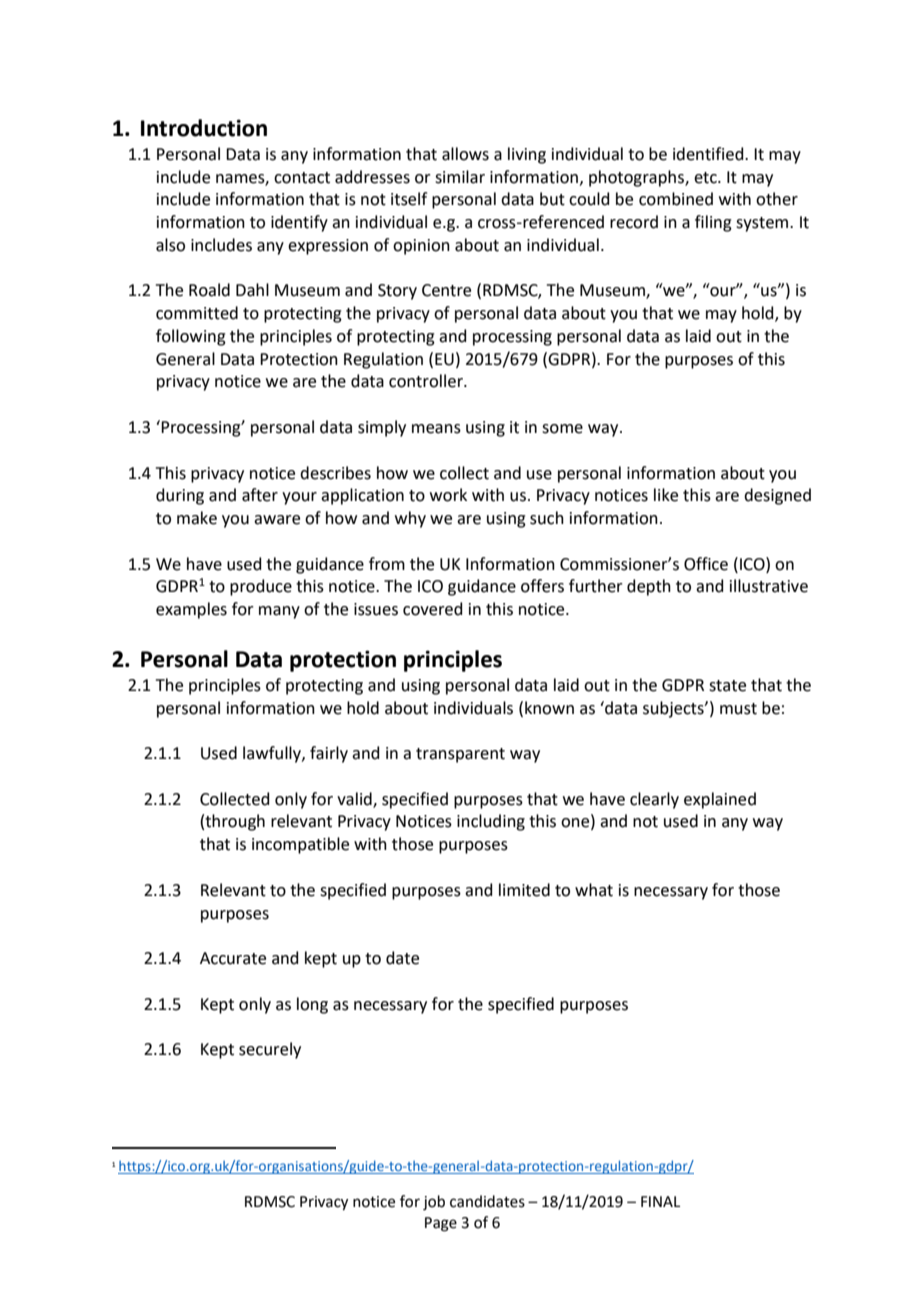 The image size is (924, 1308). Describe the element at coordinates (270, 1050) in the page. I see `securely` at that location.
